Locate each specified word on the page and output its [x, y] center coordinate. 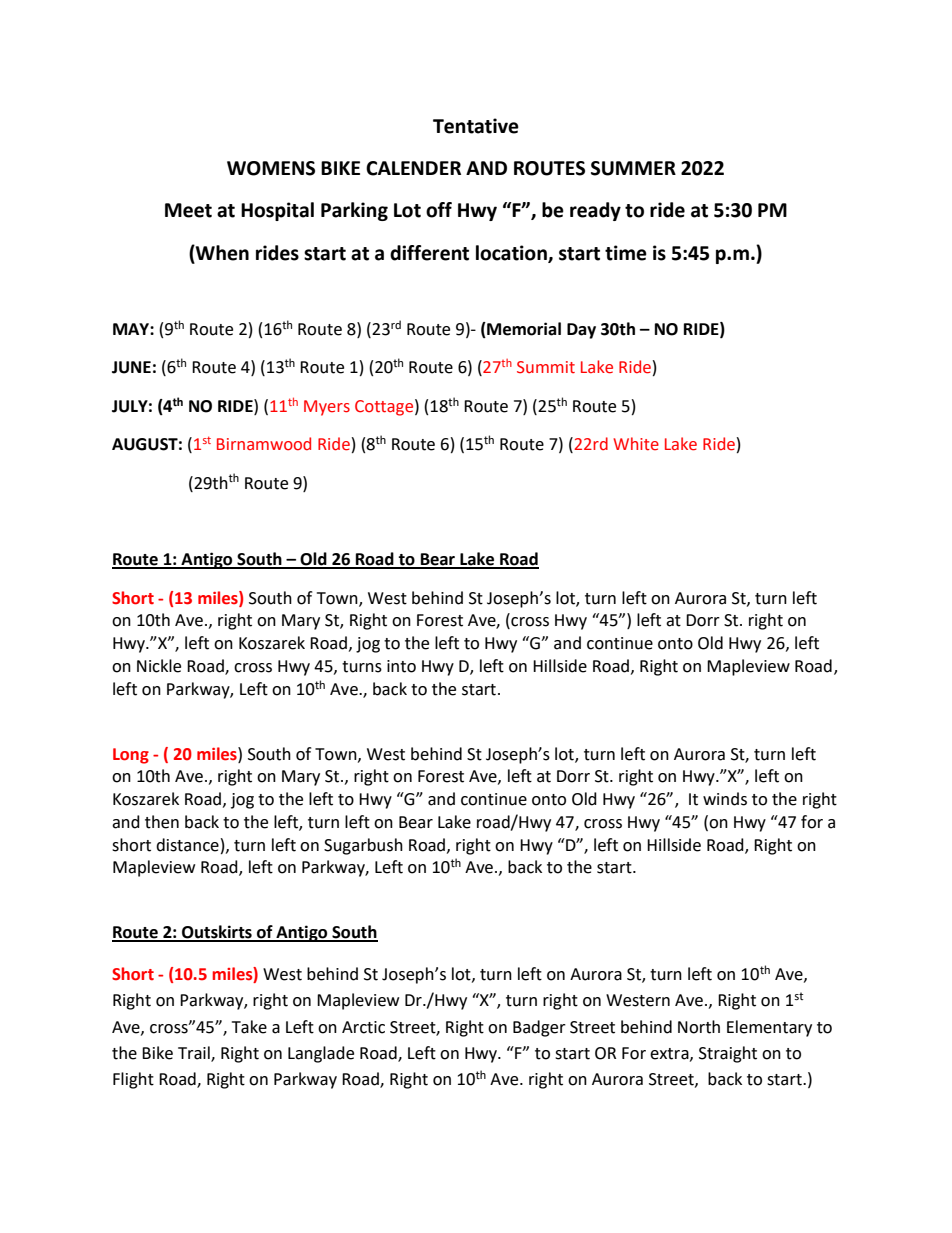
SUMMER [633, 168]
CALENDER [413, 168]
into [401, 666]
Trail [195, 1053]
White [636, 444]
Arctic [363, 1027]
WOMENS [271, 168]
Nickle [159, 666]
